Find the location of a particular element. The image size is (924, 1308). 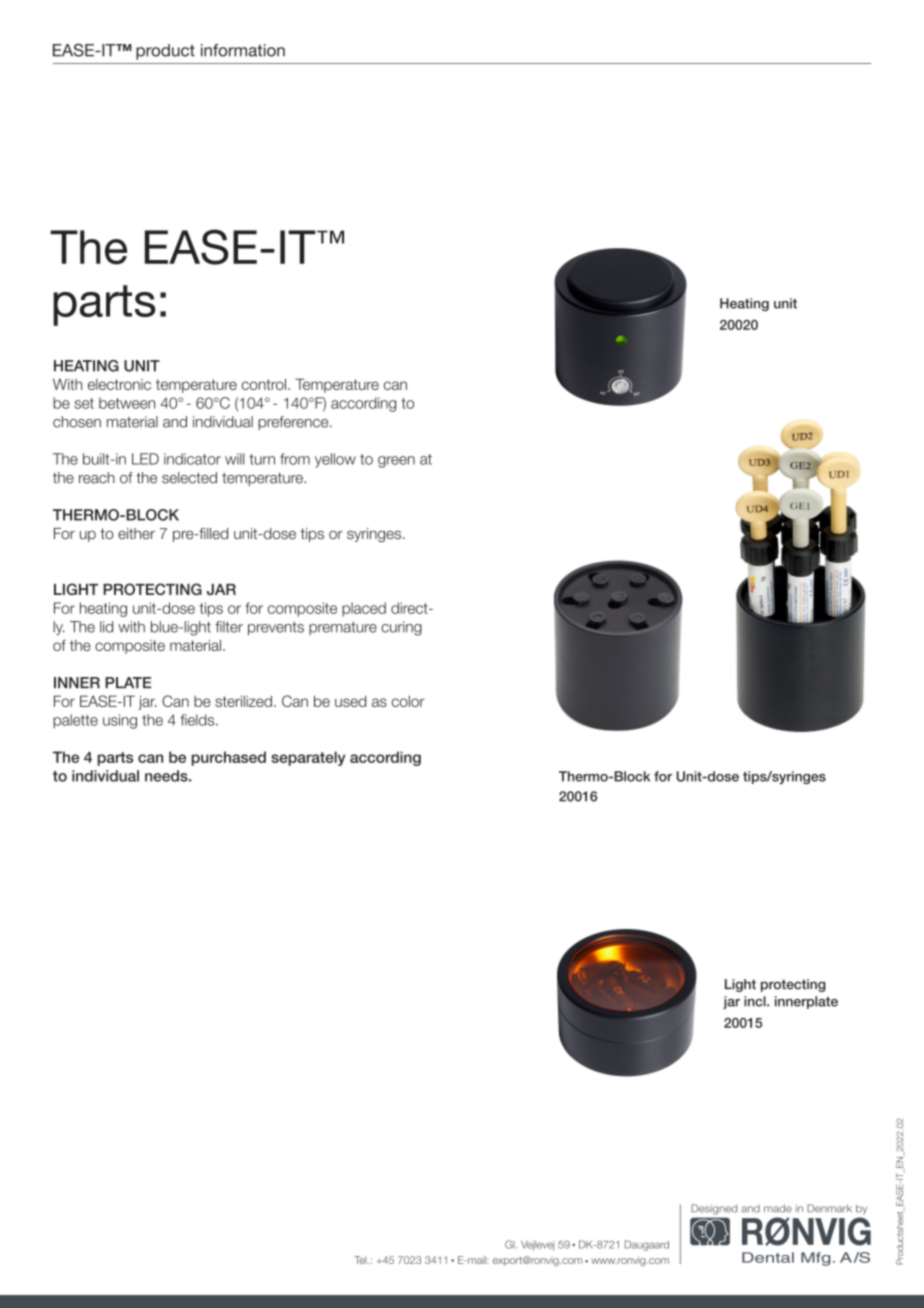

Denmark is located at coordinates (829, 1208).
